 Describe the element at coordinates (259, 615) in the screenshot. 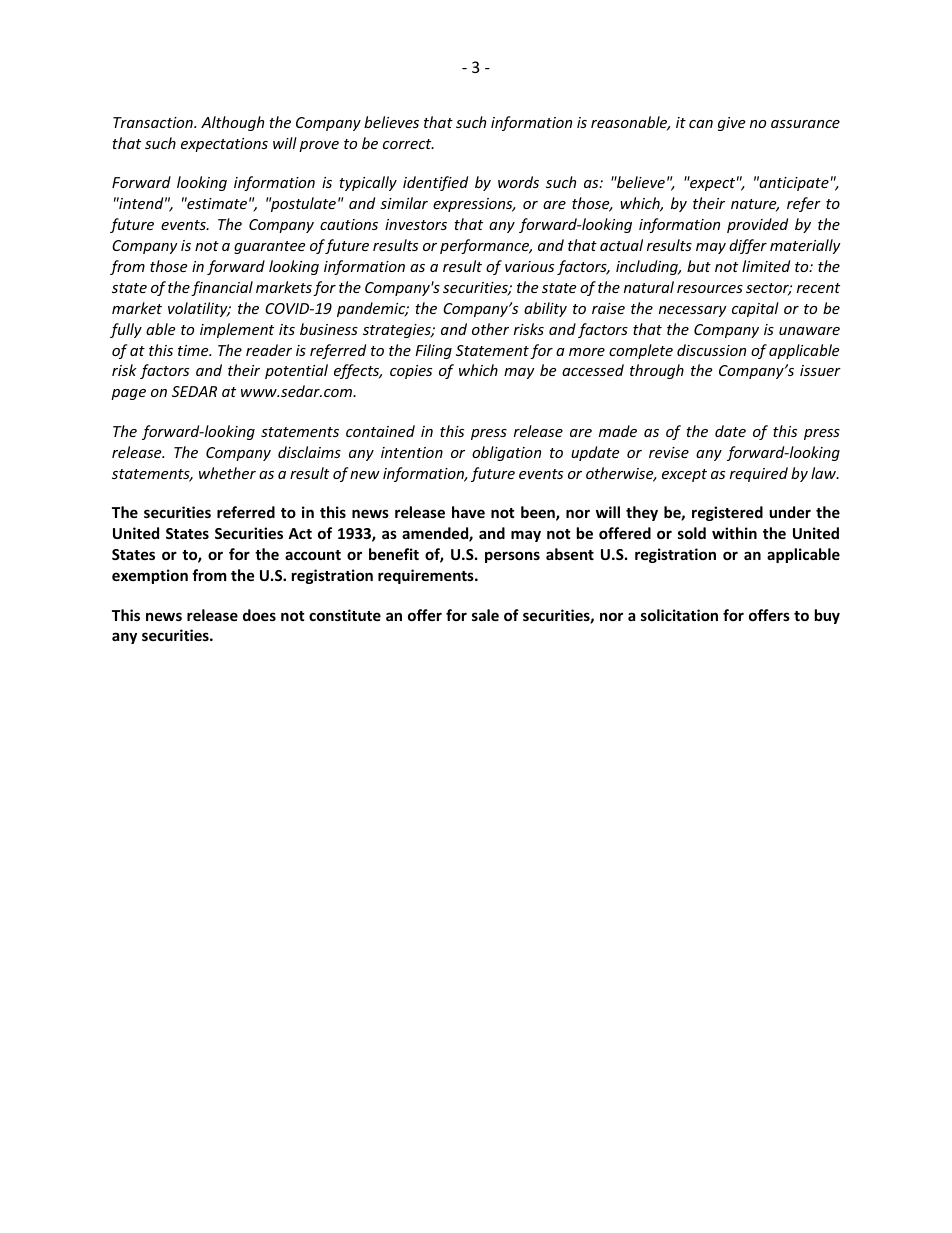

I see `does` at that location.
